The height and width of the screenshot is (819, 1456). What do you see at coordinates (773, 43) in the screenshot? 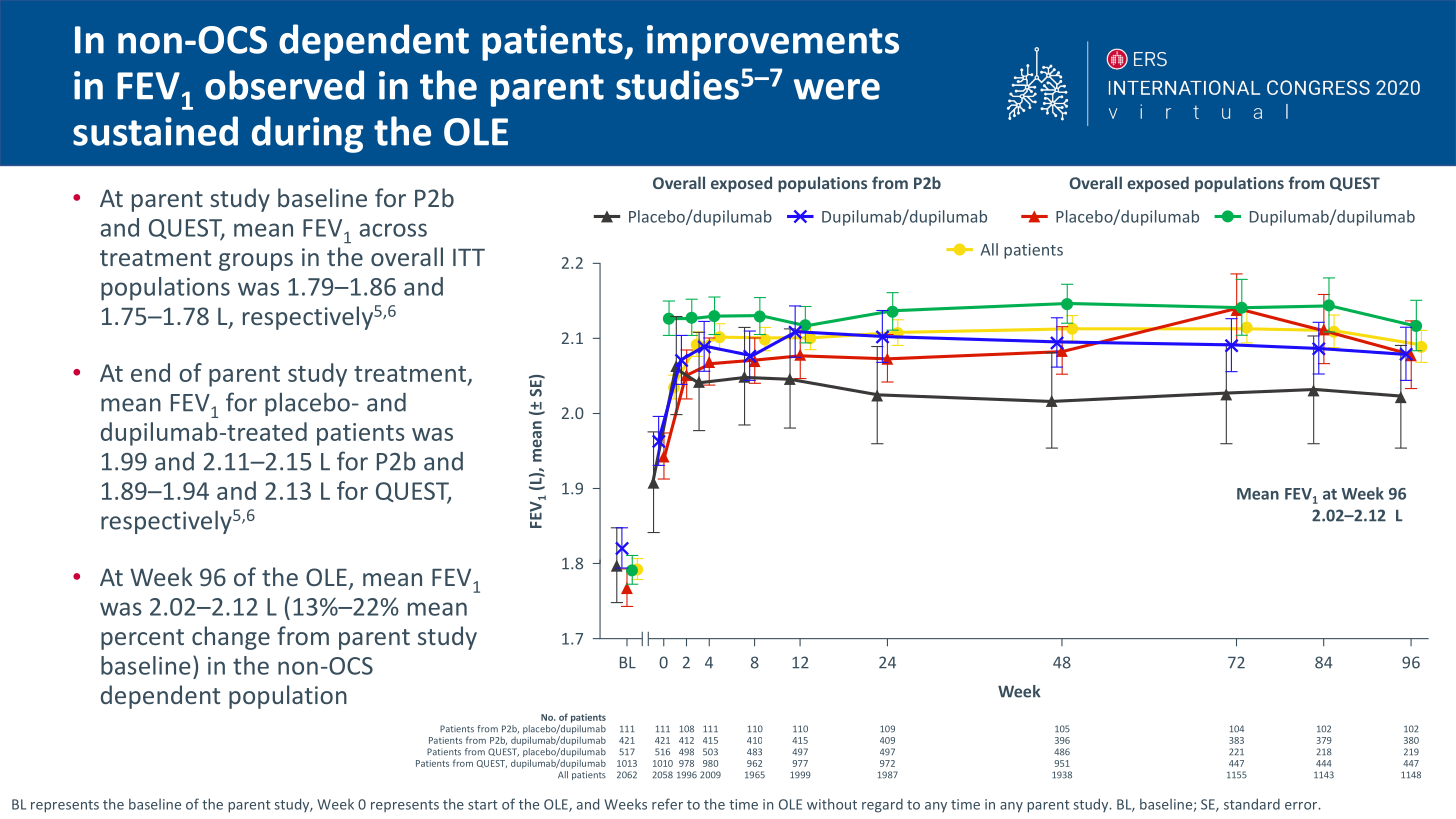
I see `improvements` at bounding box center [773, 43].
